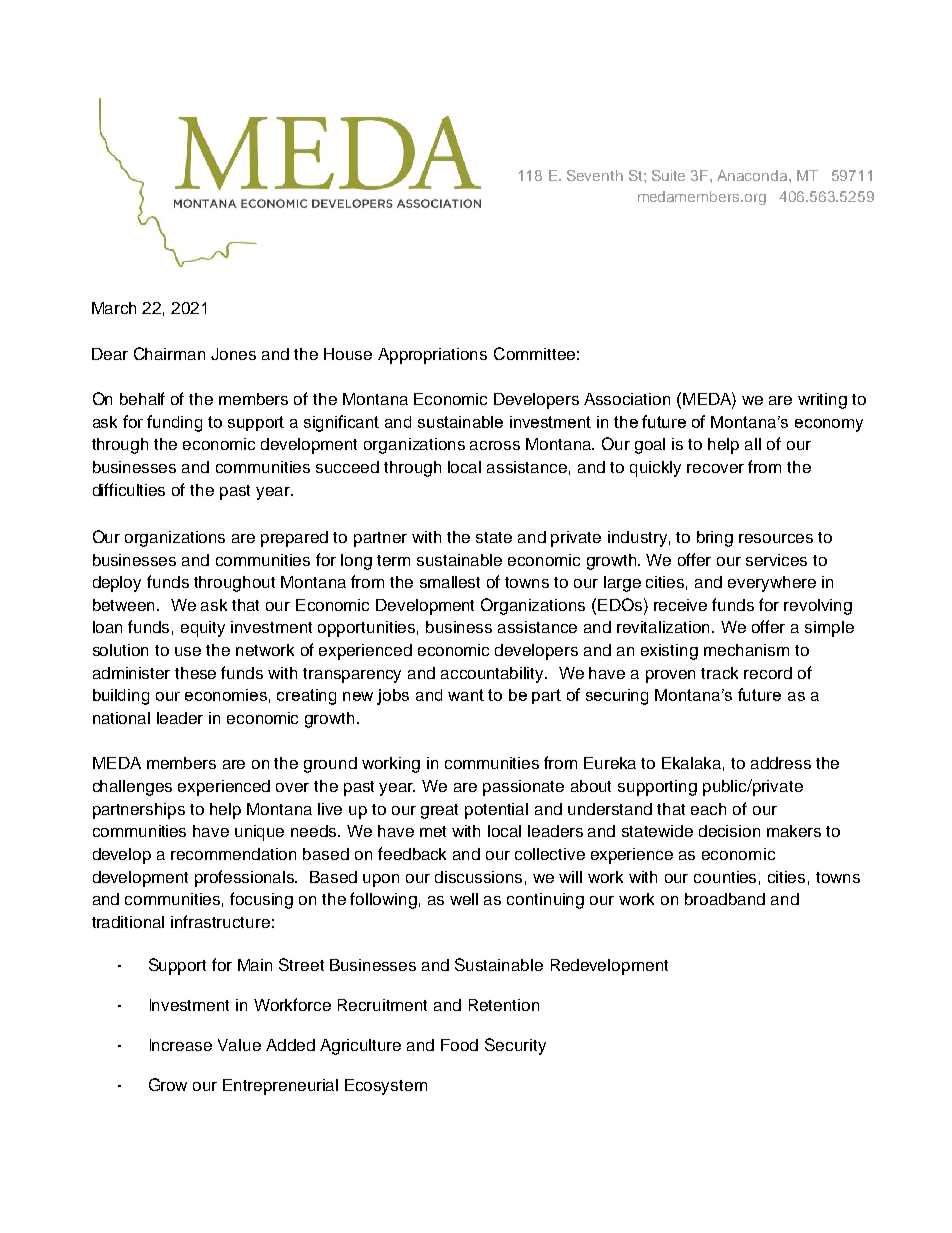 Image resolution: width=952 pixels, height=1233 pixels. What do you see at coordinates (753, 175) in the document?
I see `Anaconda` at bounding box center [753, 175].
